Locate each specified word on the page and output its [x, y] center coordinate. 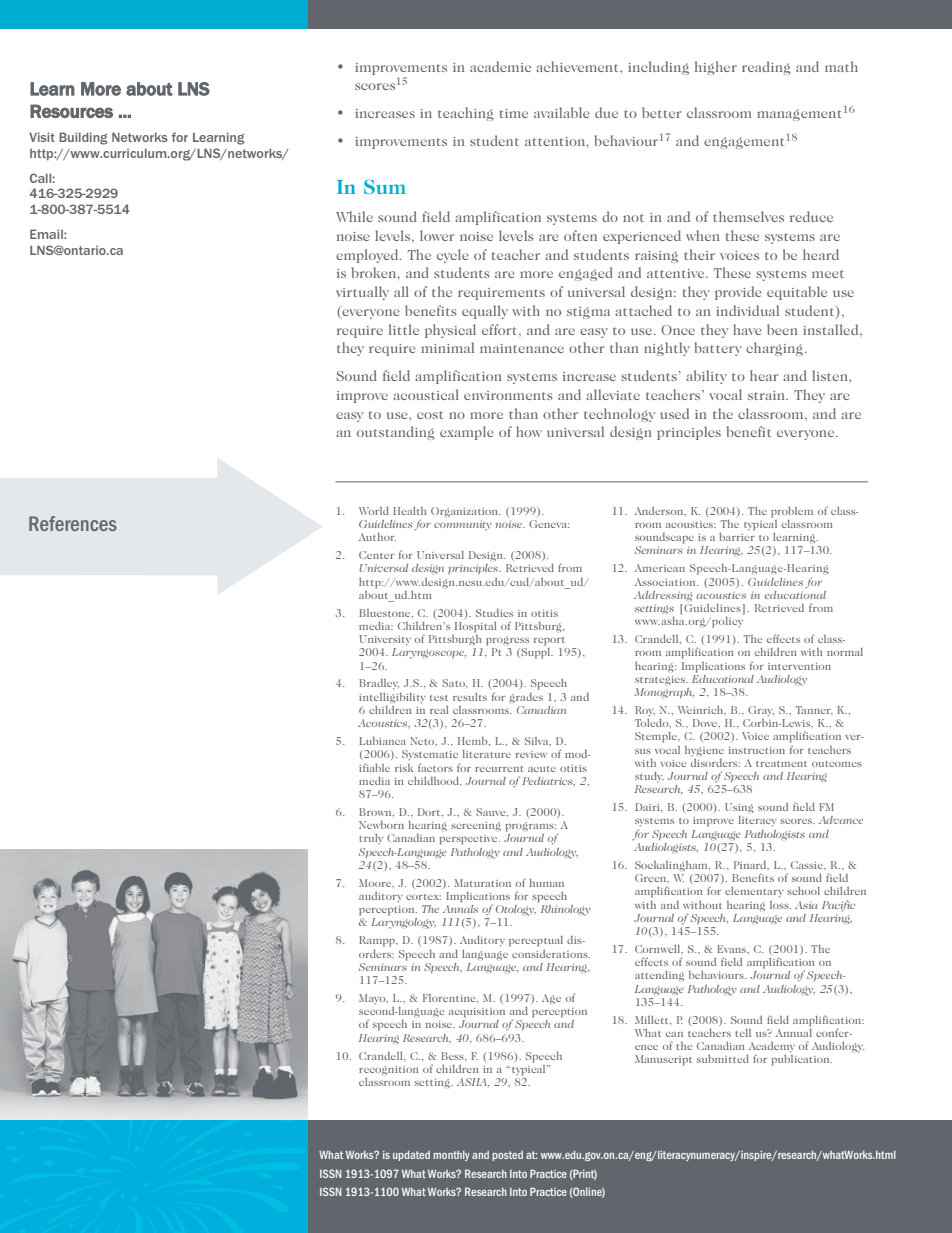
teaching [466, 114]
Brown [376, 812]
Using [739, 808]
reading [766, 68]
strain [767, 395]
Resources [71, 111]
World [374, 510]
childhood [434, 780]
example [467, 433]
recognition [389, 1070]
